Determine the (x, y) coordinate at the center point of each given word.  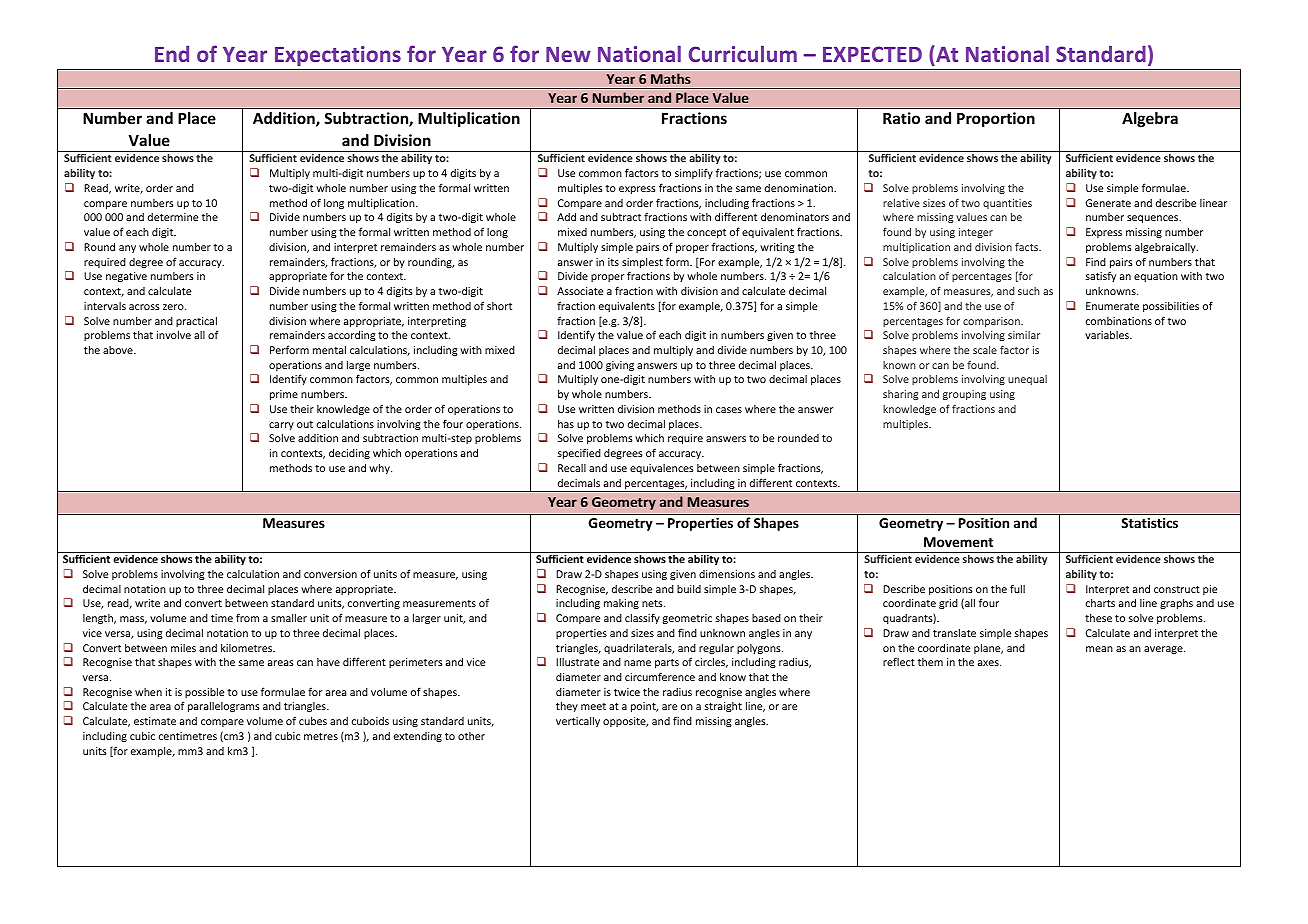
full (1017, 588)
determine (173, 217)
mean (1099, 649)
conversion (330, 574)
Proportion (996, 119)
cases (729, 410)
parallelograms (224, 707)
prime (284, 395)
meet (593, 706)
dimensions (727, 574)
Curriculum (743, 53)
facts (1028, 247)
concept (706, 233)
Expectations (338, 56)
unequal (1027, 380)
